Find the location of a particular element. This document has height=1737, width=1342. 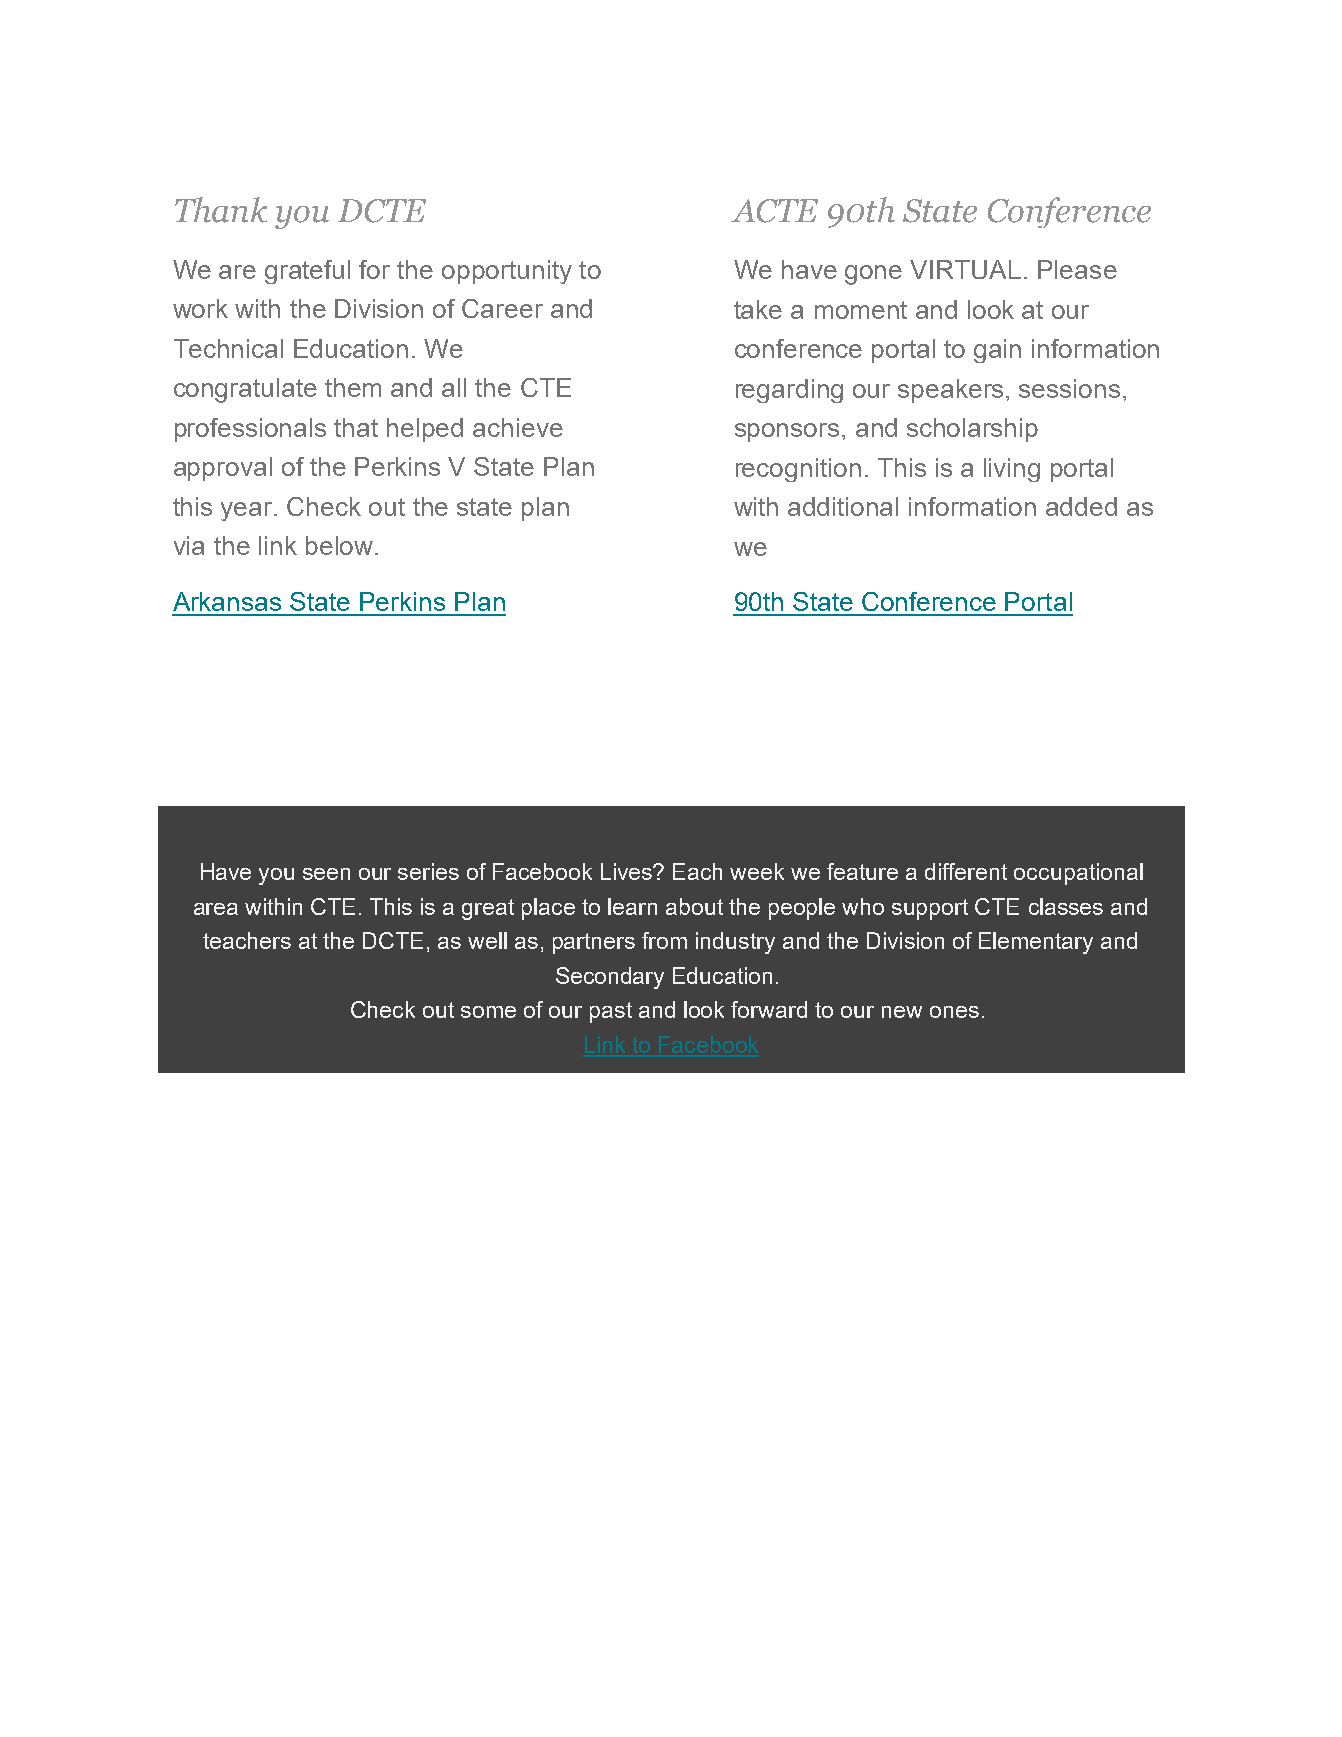

achieve is located at coordinates (518, 427).
